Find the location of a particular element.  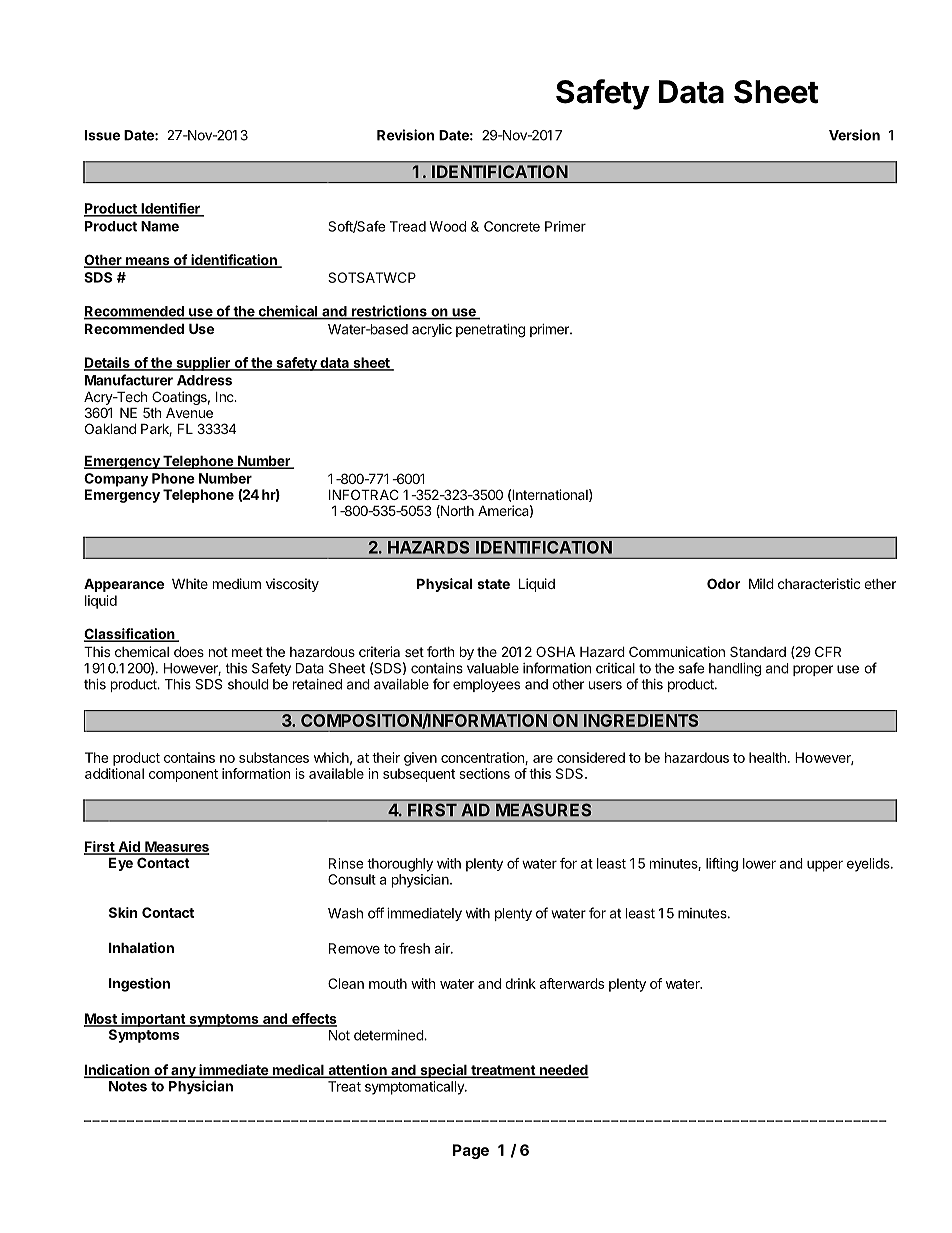

Page is located at coordinates (471, 1151).
